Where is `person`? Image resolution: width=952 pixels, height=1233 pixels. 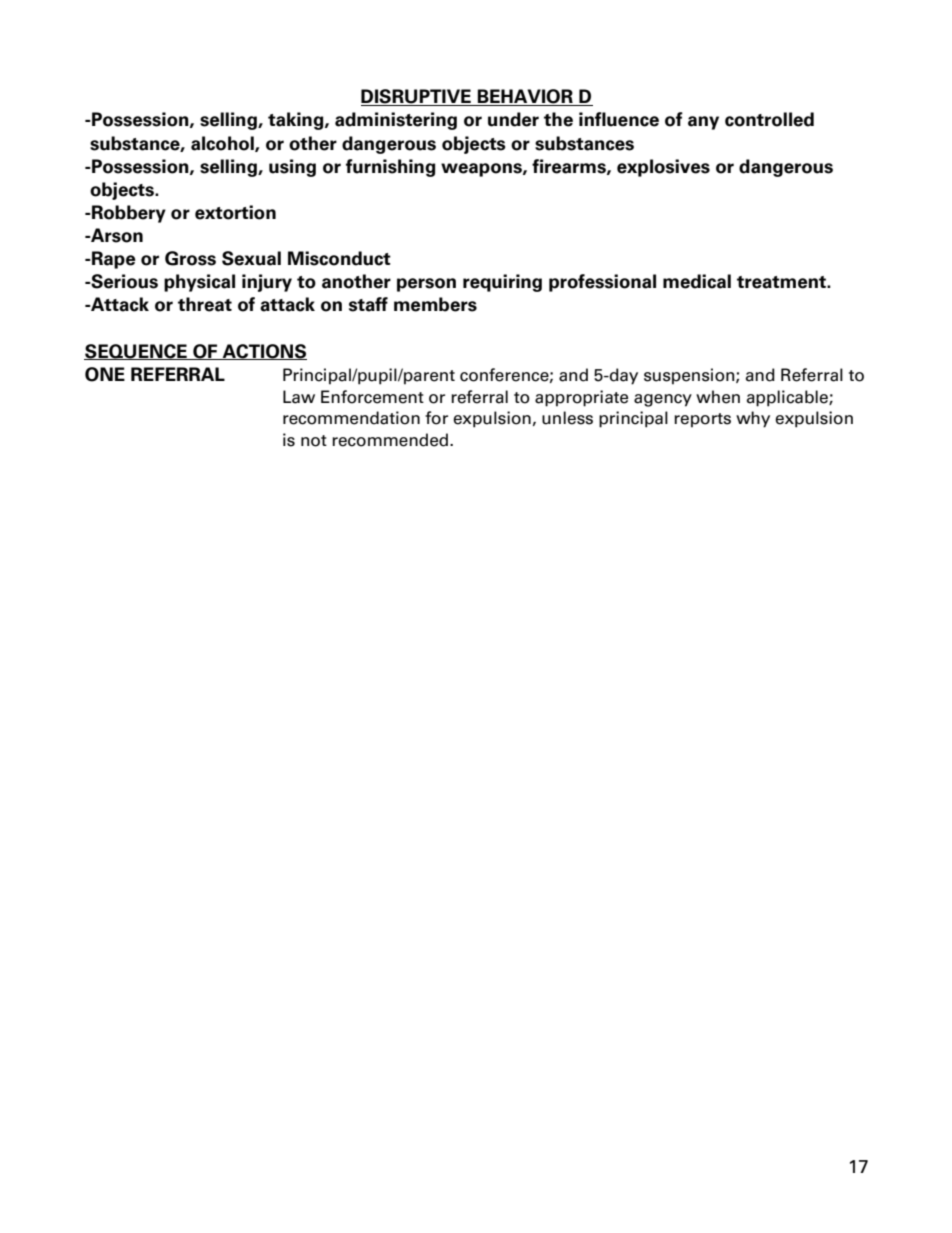 person is located at coordinates (426, 285).
